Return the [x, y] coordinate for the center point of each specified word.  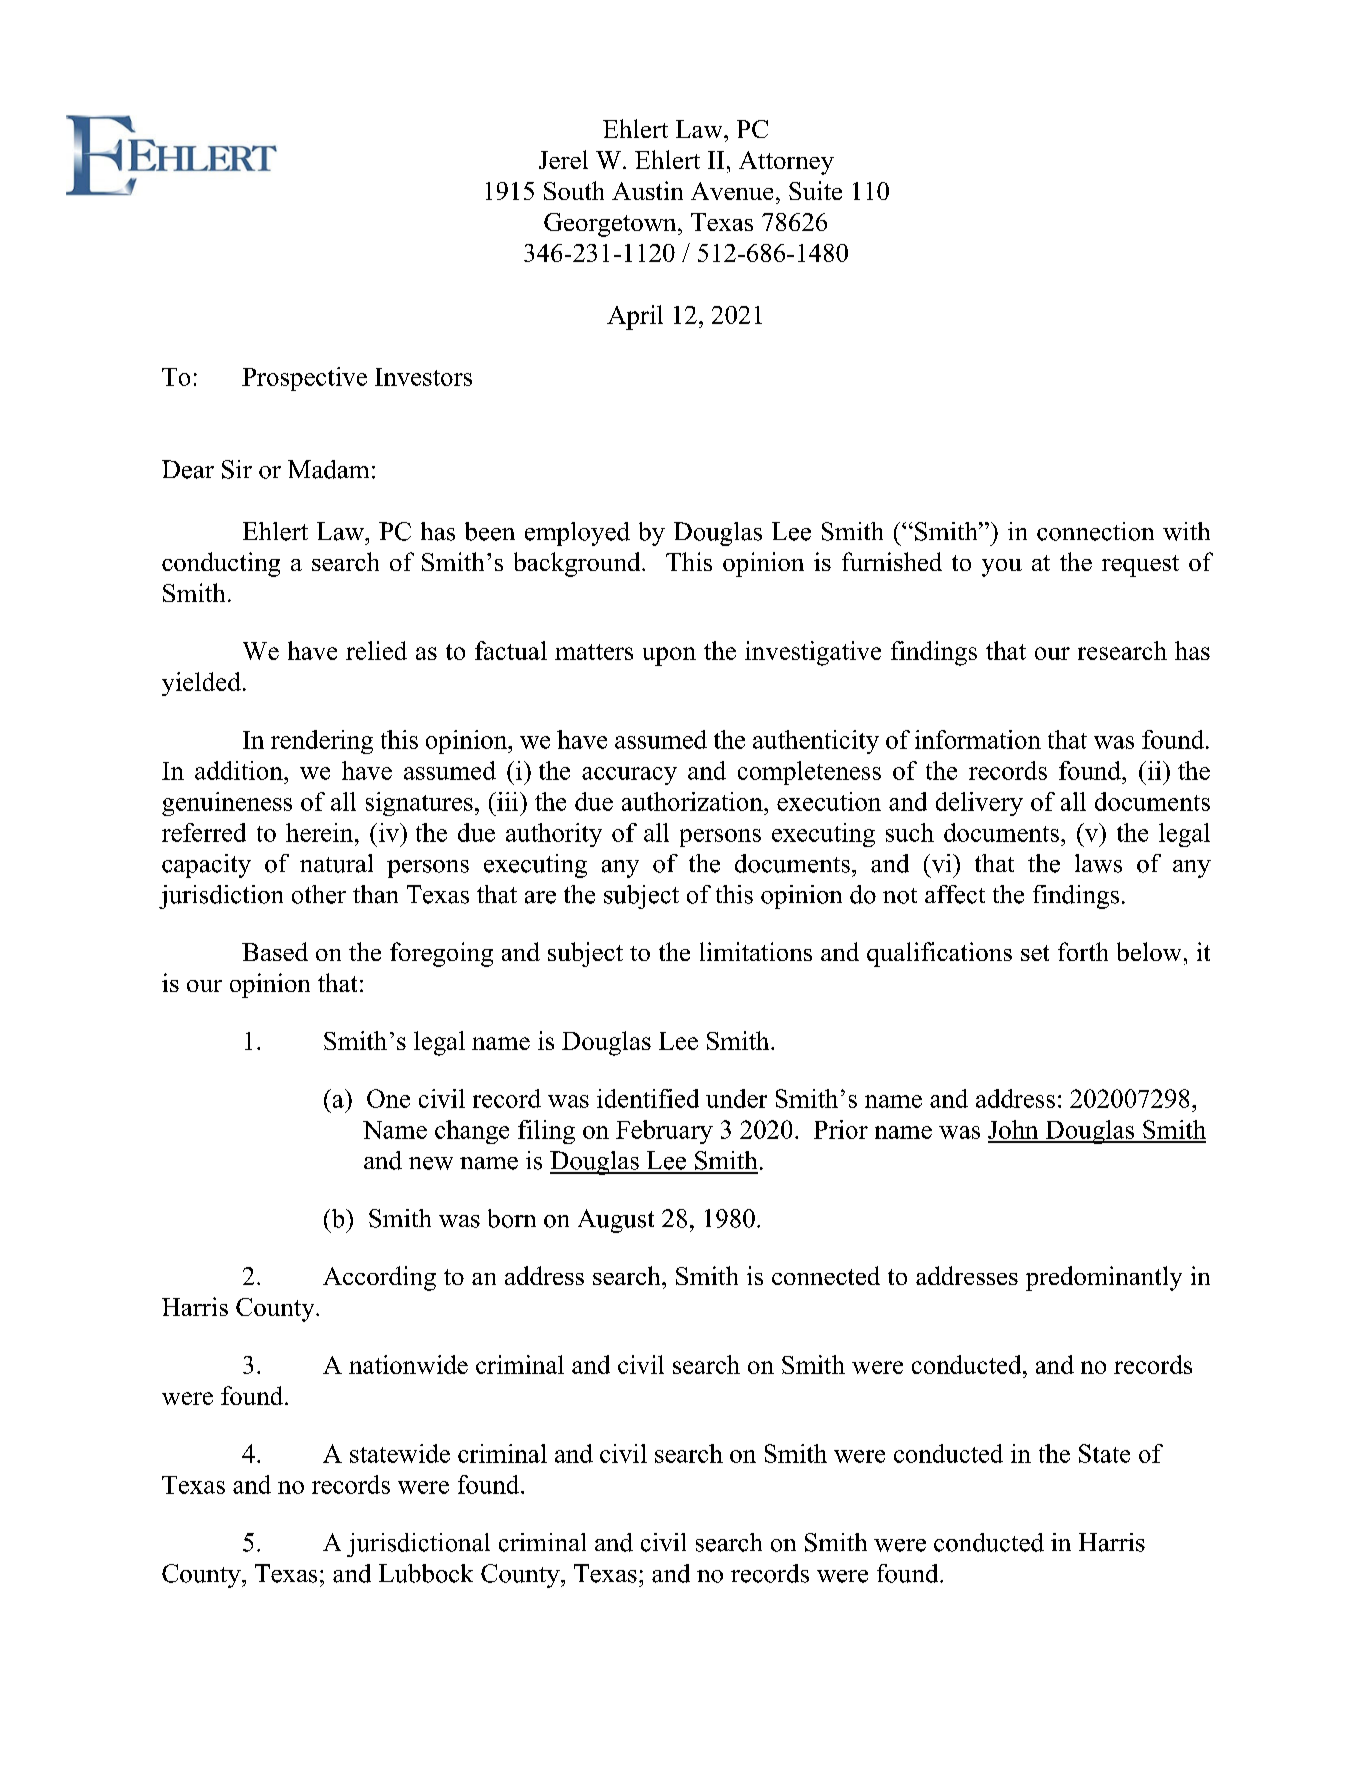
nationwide [408, 1364]
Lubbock [426, 1573]
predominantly [1104, 1278]
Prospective [304, 379]
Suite [815, 190]
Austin [647, 190]
